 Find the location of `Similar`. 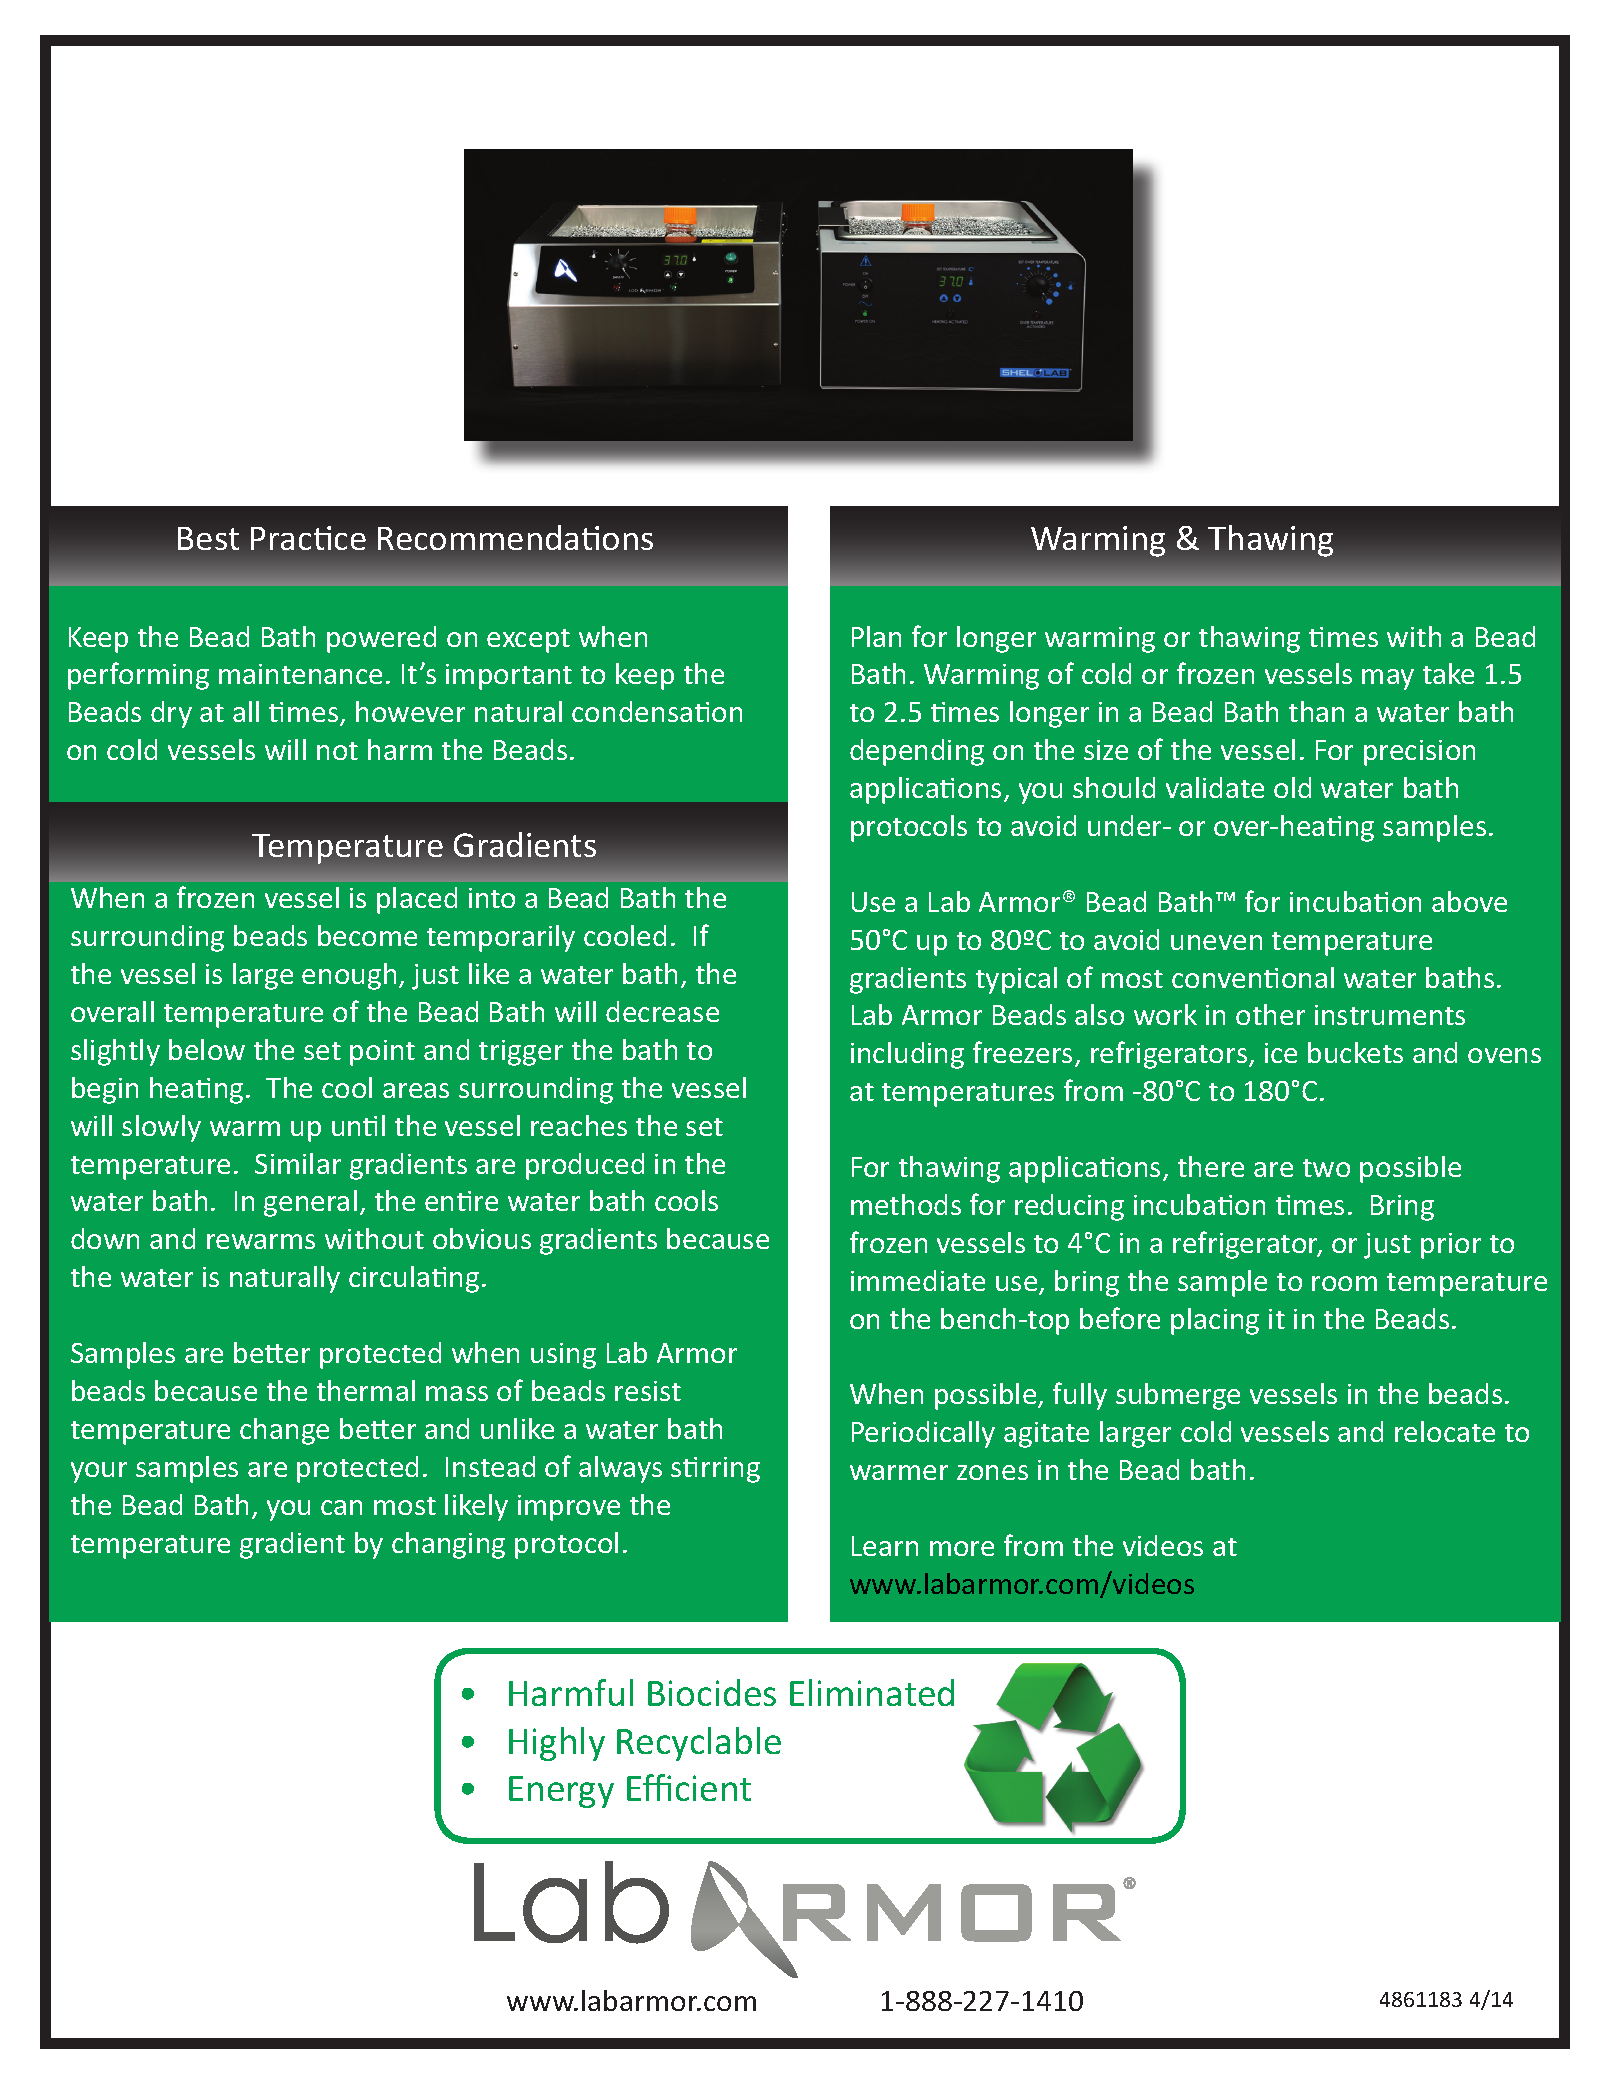

Similar is located at coordinates (298, 1163).
